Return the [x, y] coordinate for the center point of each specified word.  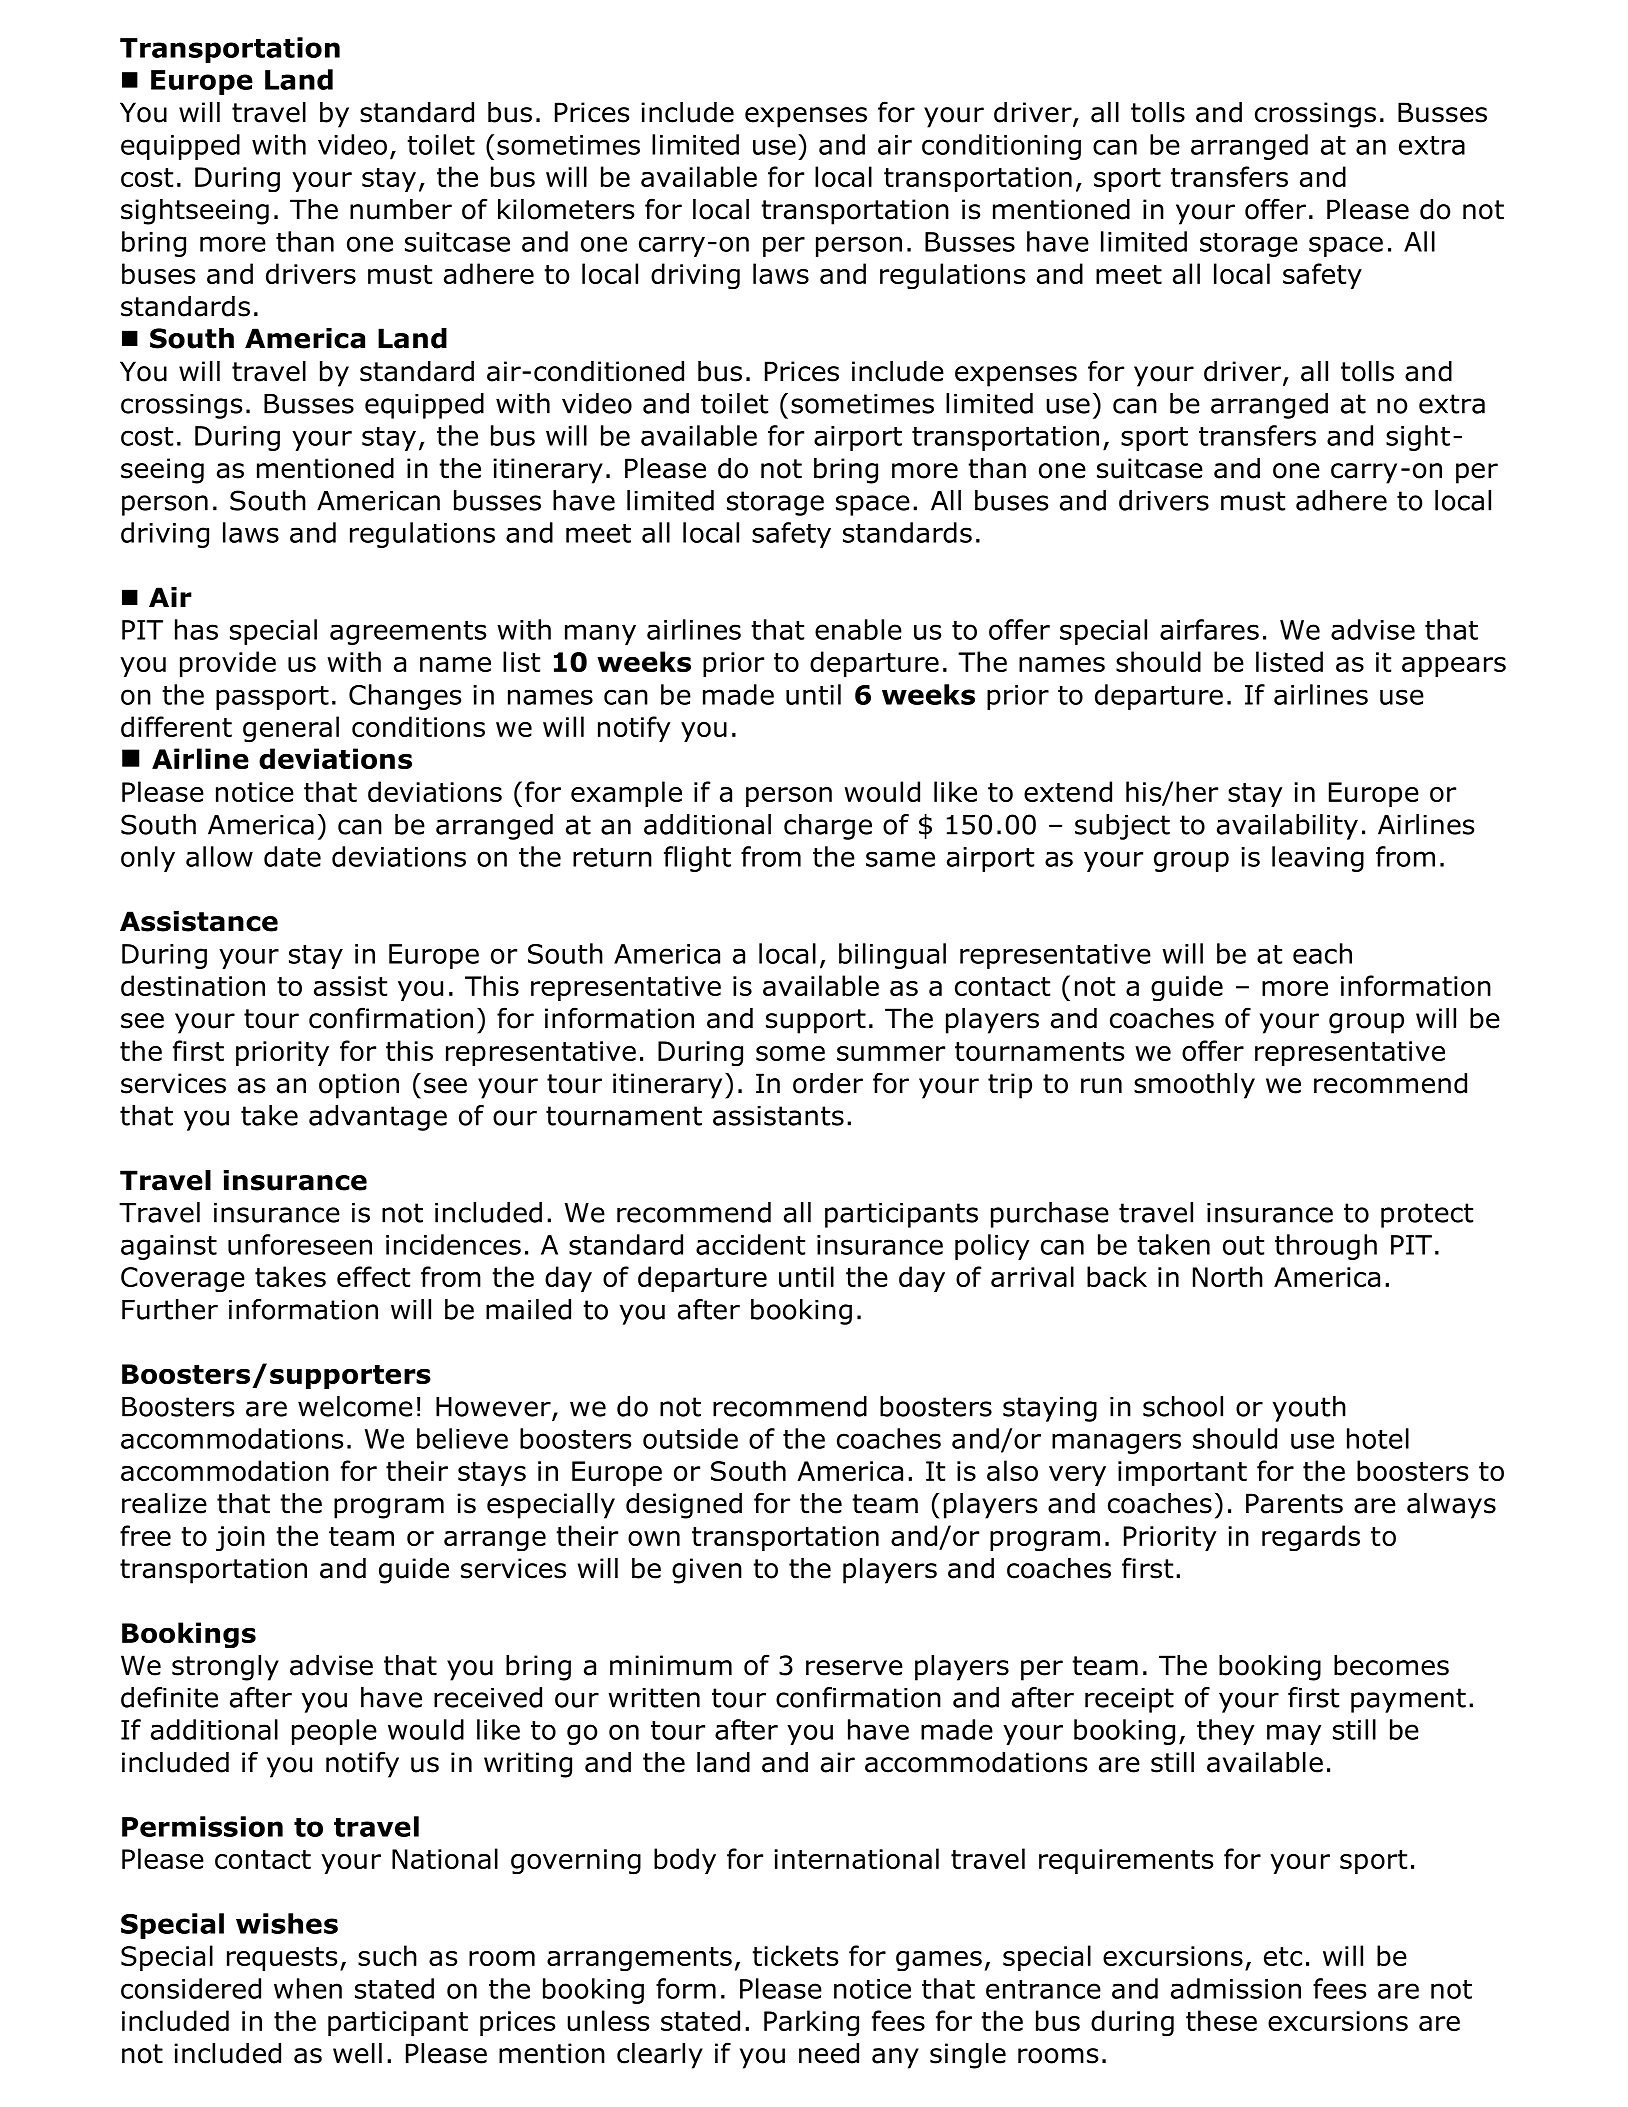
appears [1454, 667]
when [308, 1988]
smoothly [1194, 1086]
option [359, 1086]
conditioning [1001, 147]
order [828, 1083]
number [401, 209]
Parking [811, 2023]
